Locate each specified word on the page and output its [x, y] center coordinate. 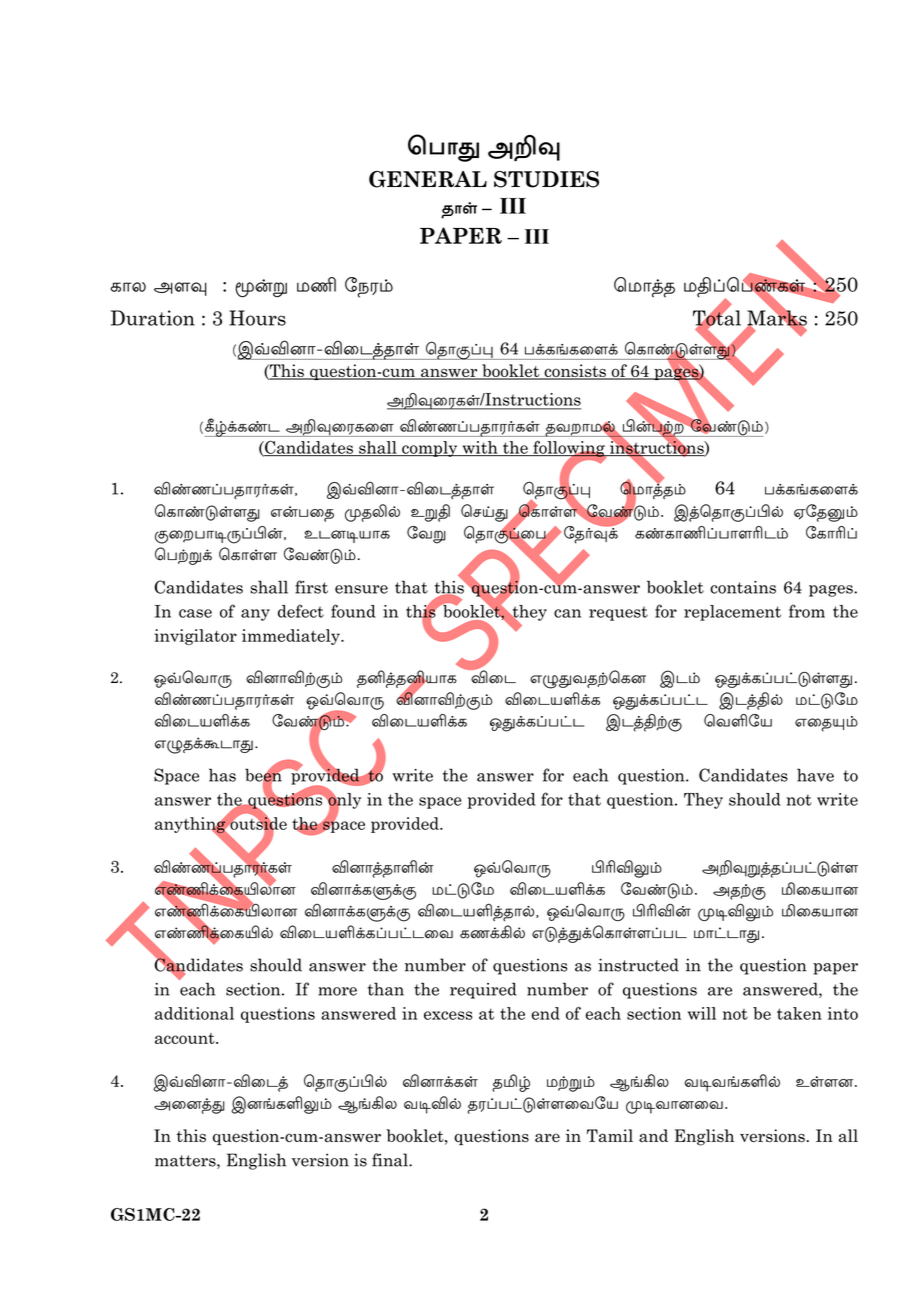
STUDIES [546, 179]
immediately [292, 637]
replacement [732, 613]
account [186, 1038]
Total [717, 318]
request [618, 613]
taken [799, 1013]
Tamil [610, 1136]
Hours [257, 318]
